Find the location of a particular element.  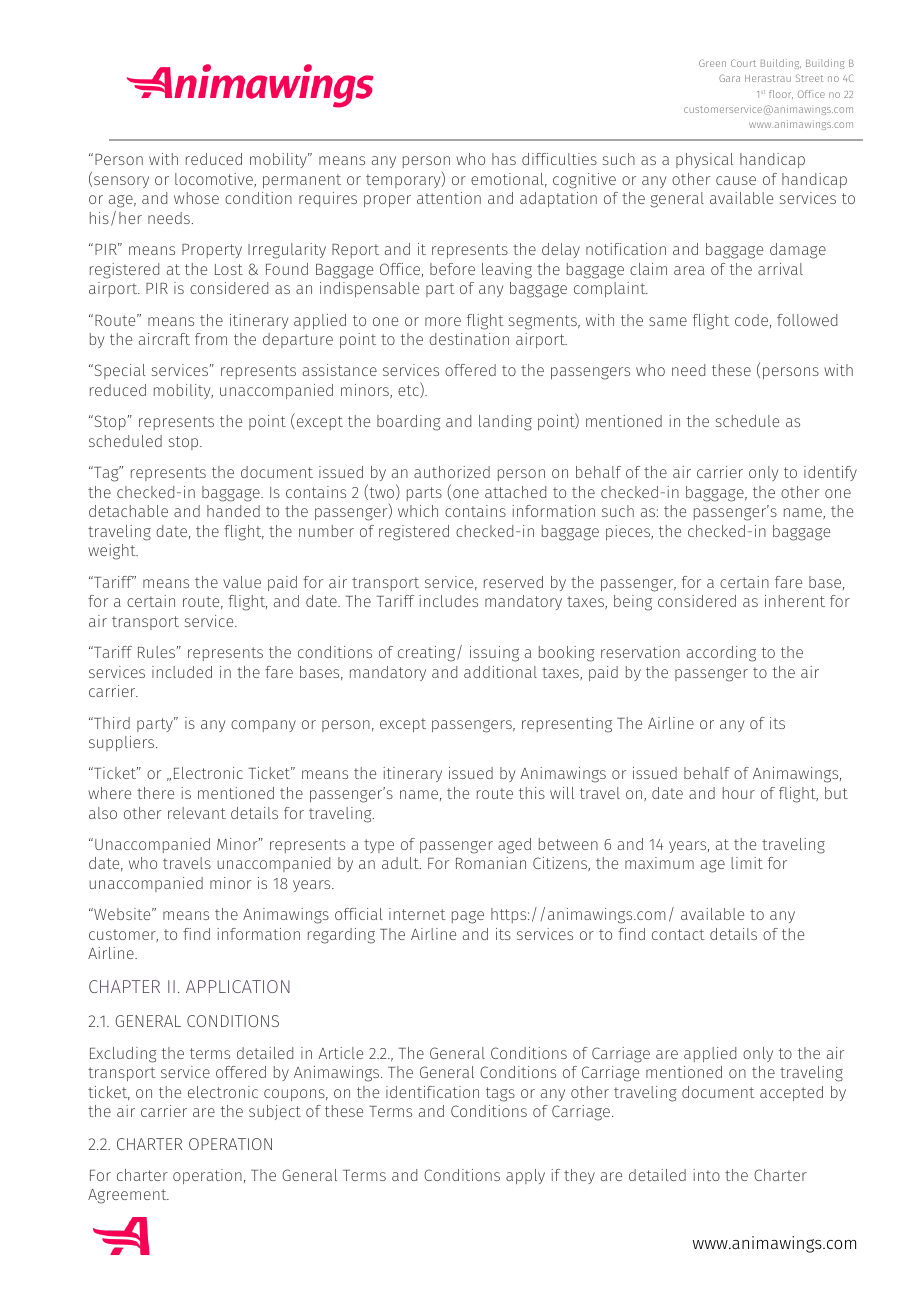

apply is located at coordinates (525, 1176).
